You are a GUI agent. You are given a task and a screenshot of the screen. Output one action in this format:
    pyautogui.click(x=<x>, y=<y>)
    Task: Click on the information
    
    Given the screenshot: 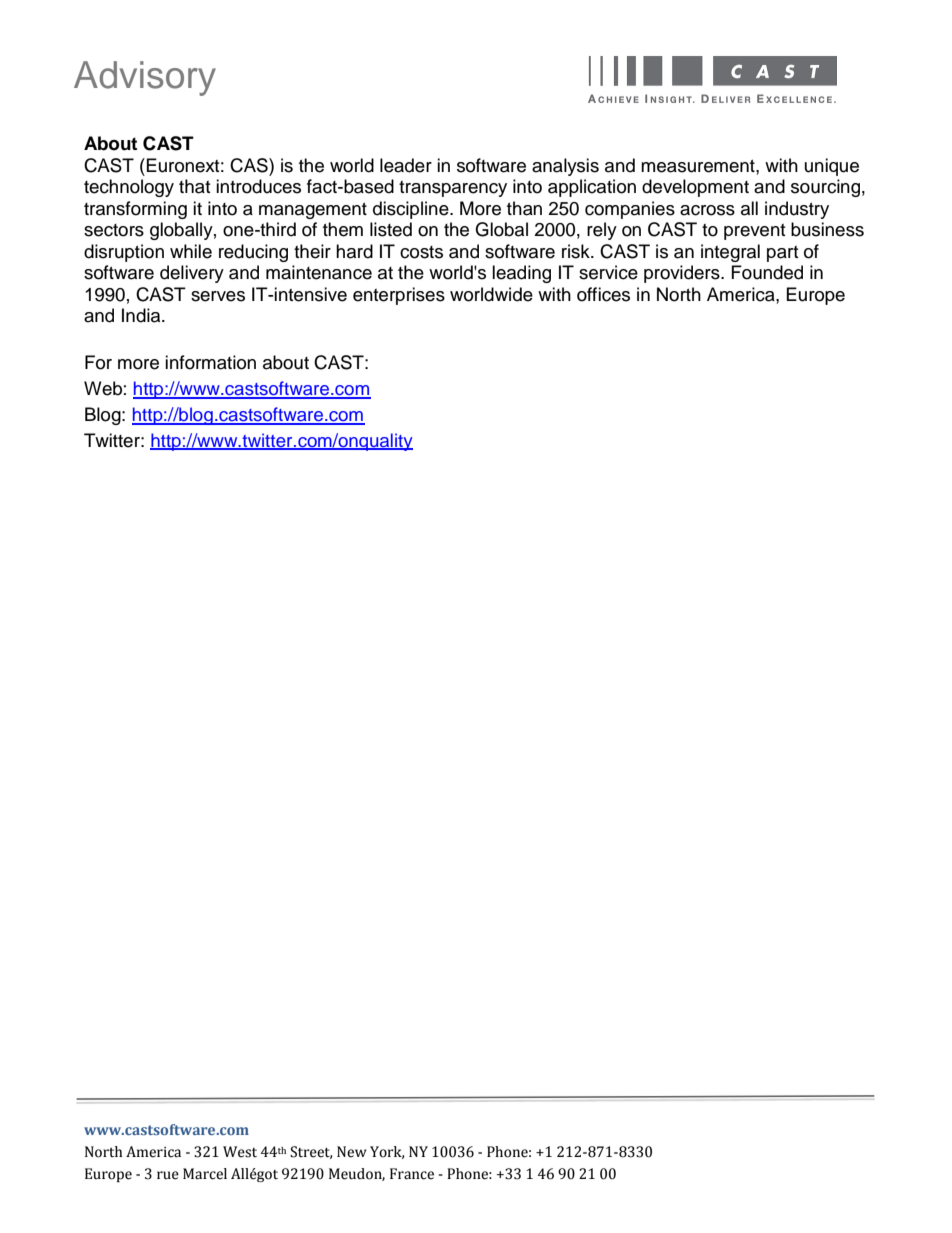 What is the action you would take?
    pyautogui.click(x=210, y=362)
